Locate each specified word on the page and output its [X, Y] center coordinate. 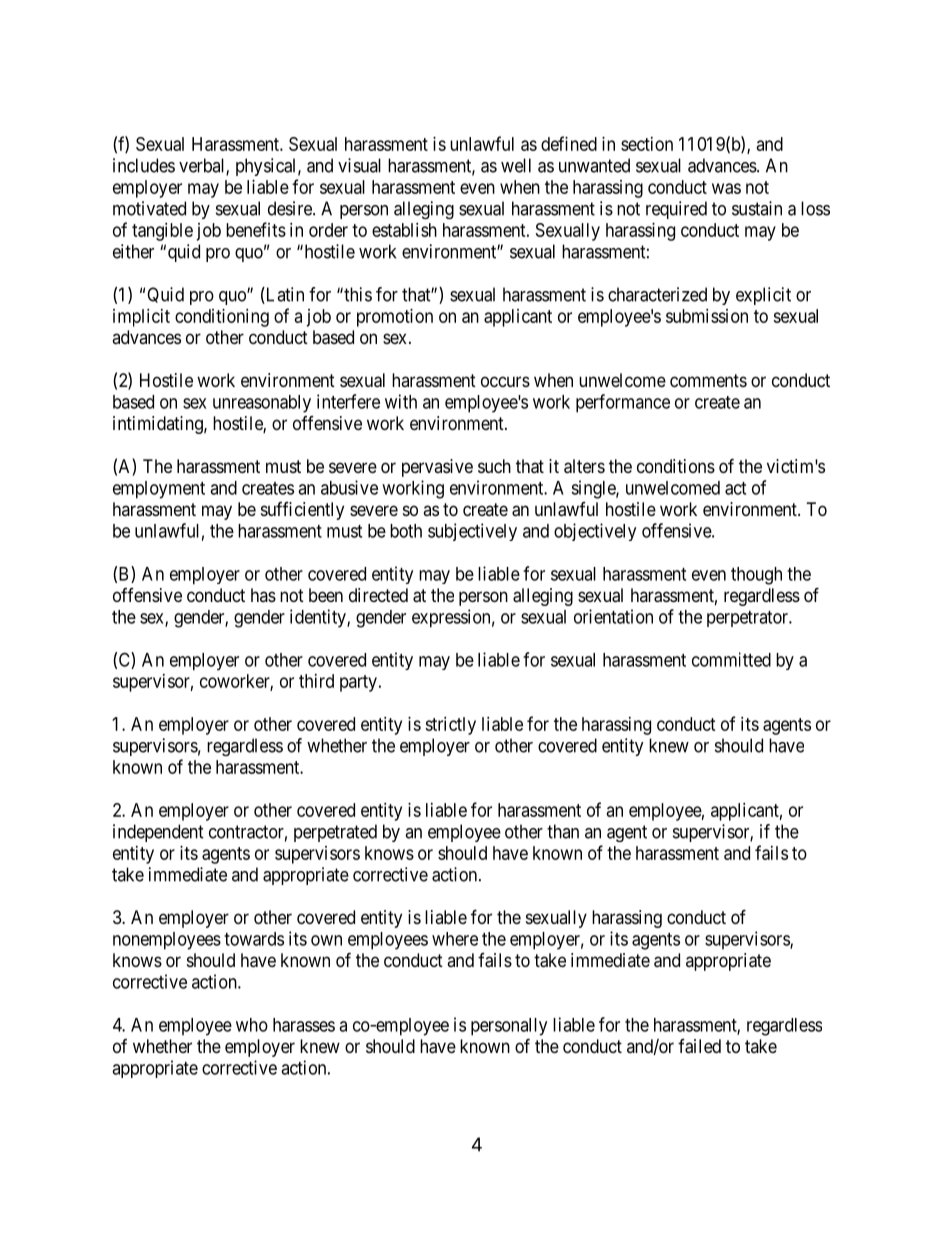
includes [144, 165]
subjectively [472, 532]
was [726, 188]
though [756, 576]
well [516, 165]
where [455, 939]
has [263, 595]
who [252, 1025]
